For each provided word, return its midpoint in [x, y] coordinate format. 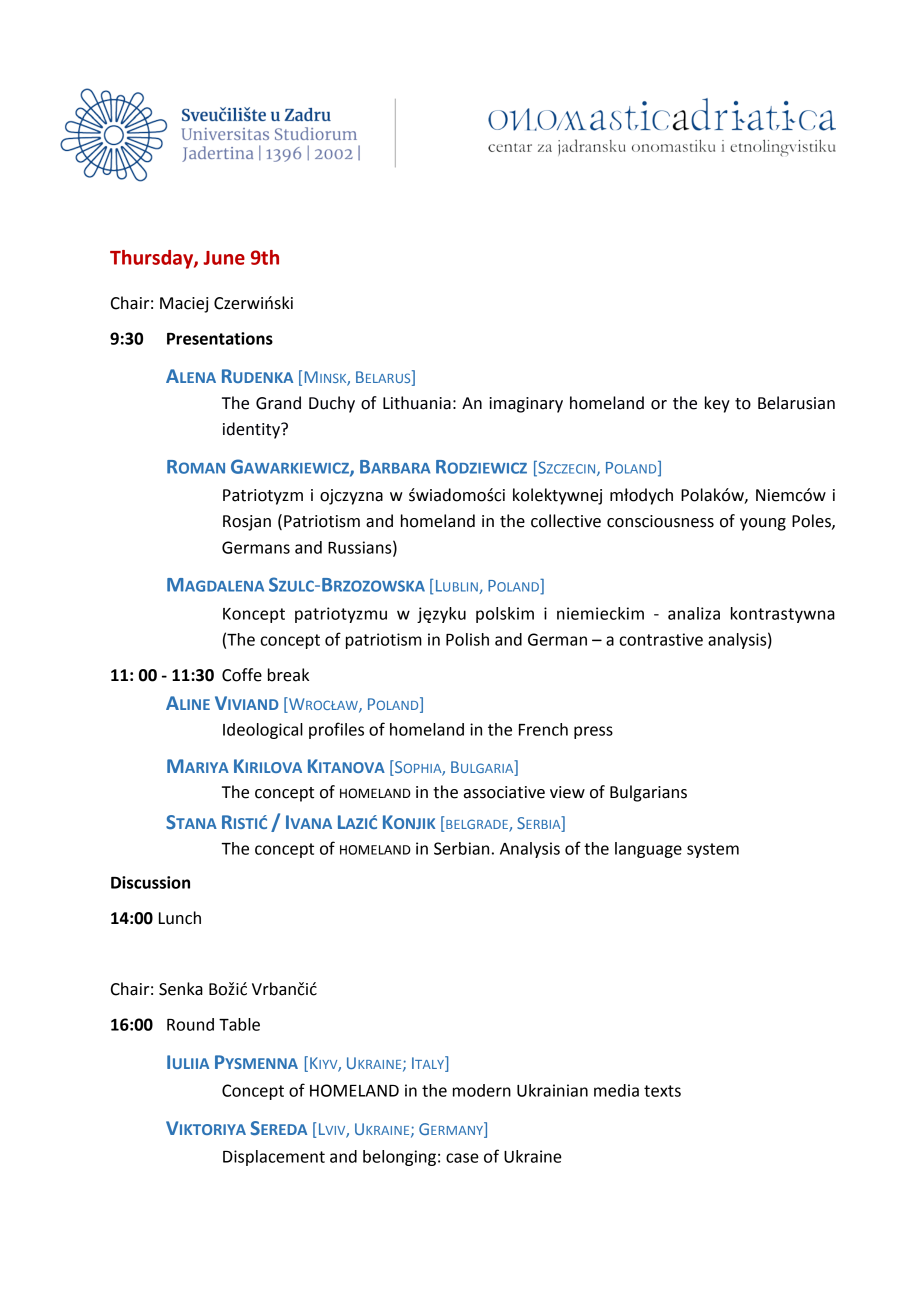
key [717, 404]
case [462, 1158]
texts [662, 1091]
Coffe [242, 675]
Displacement [274, 1158]
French [543, 729]
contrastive [661, 639]
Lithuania [417, 403]
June [224, 258]
